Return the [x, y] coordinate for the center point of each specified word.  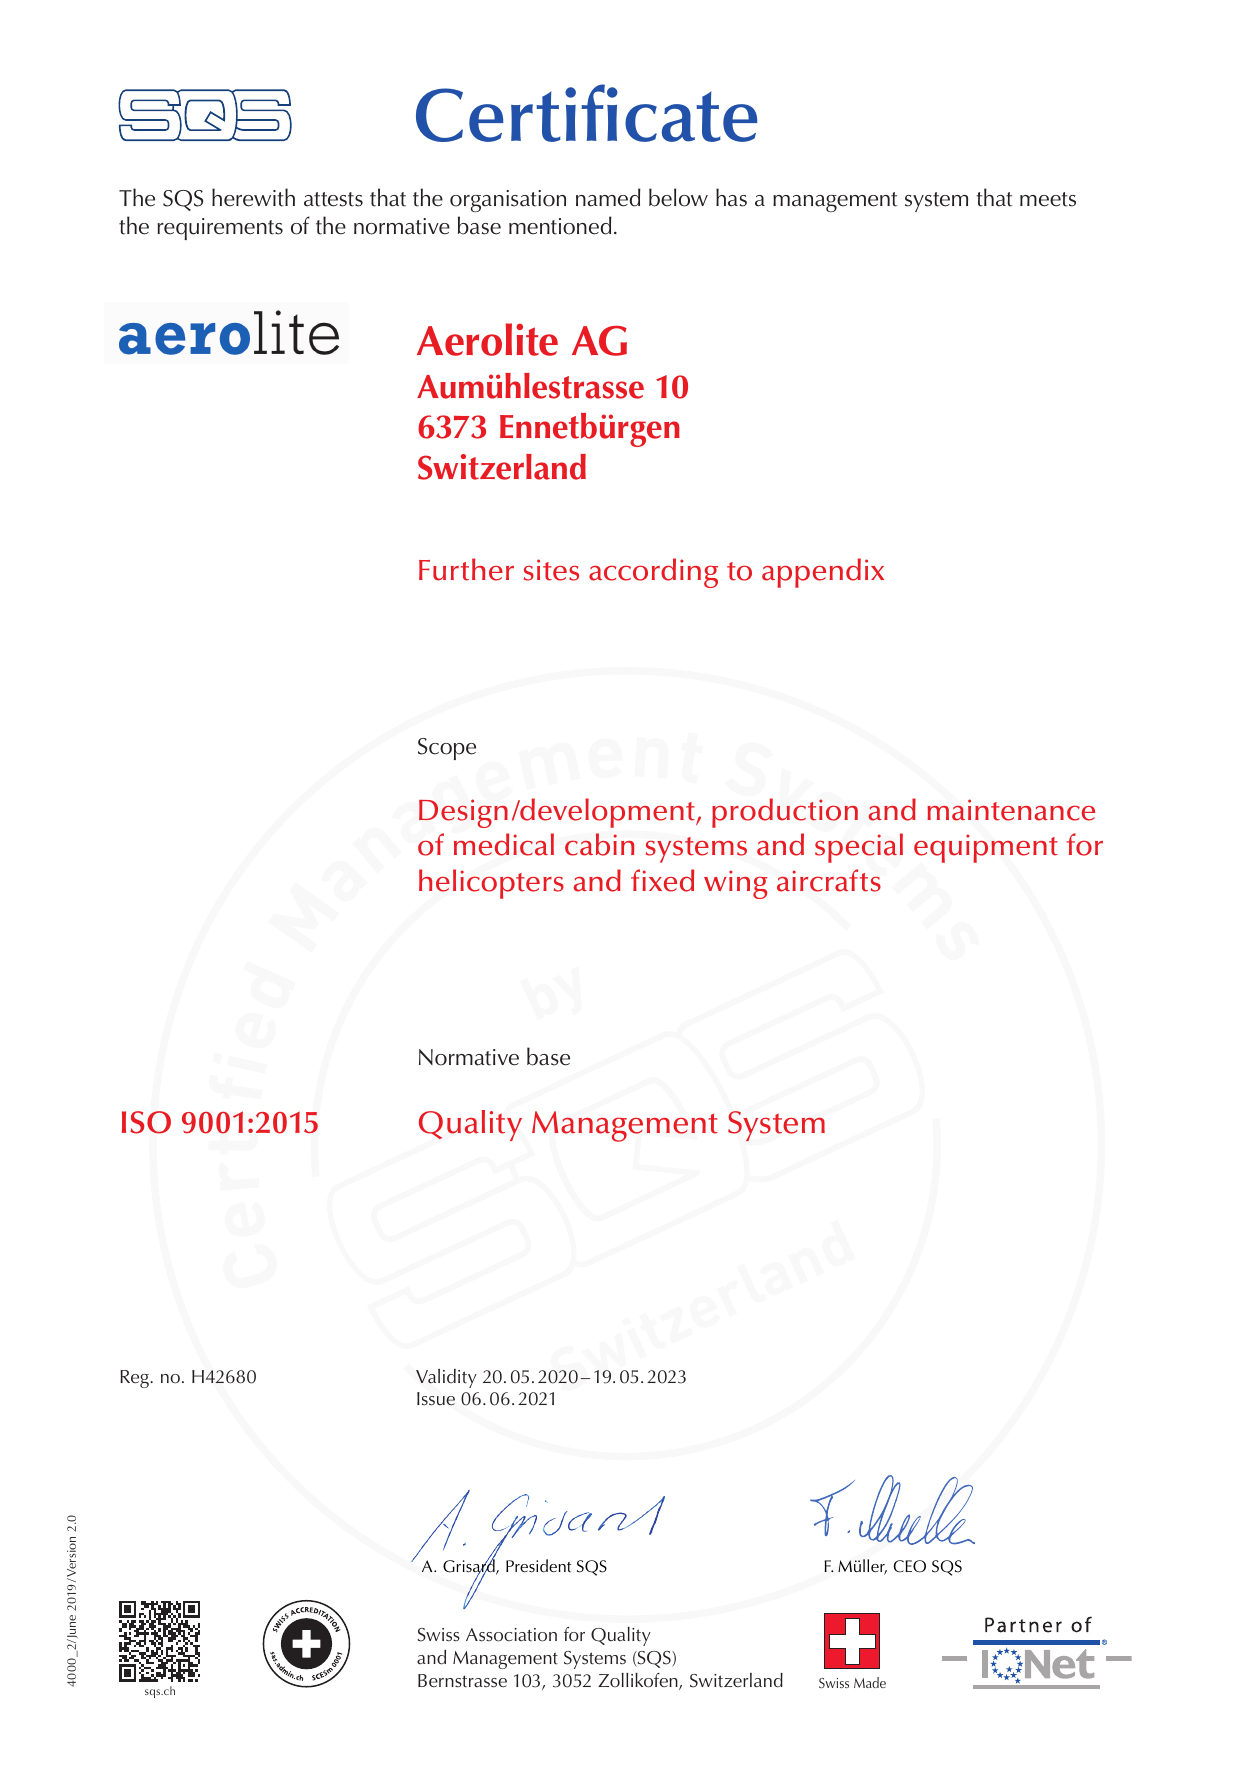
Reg [135, 1379]
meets [1048, 199]
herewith [253, 197]
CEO [909, 1566]
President [538, 1566]
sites [551, 570]
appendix [823, 573]
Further [466, 569]
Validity [446, 1378]
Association [511, 1635]
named [608, 197]
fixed [662, 880]
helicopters [491, 884]
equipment [986, 848]
